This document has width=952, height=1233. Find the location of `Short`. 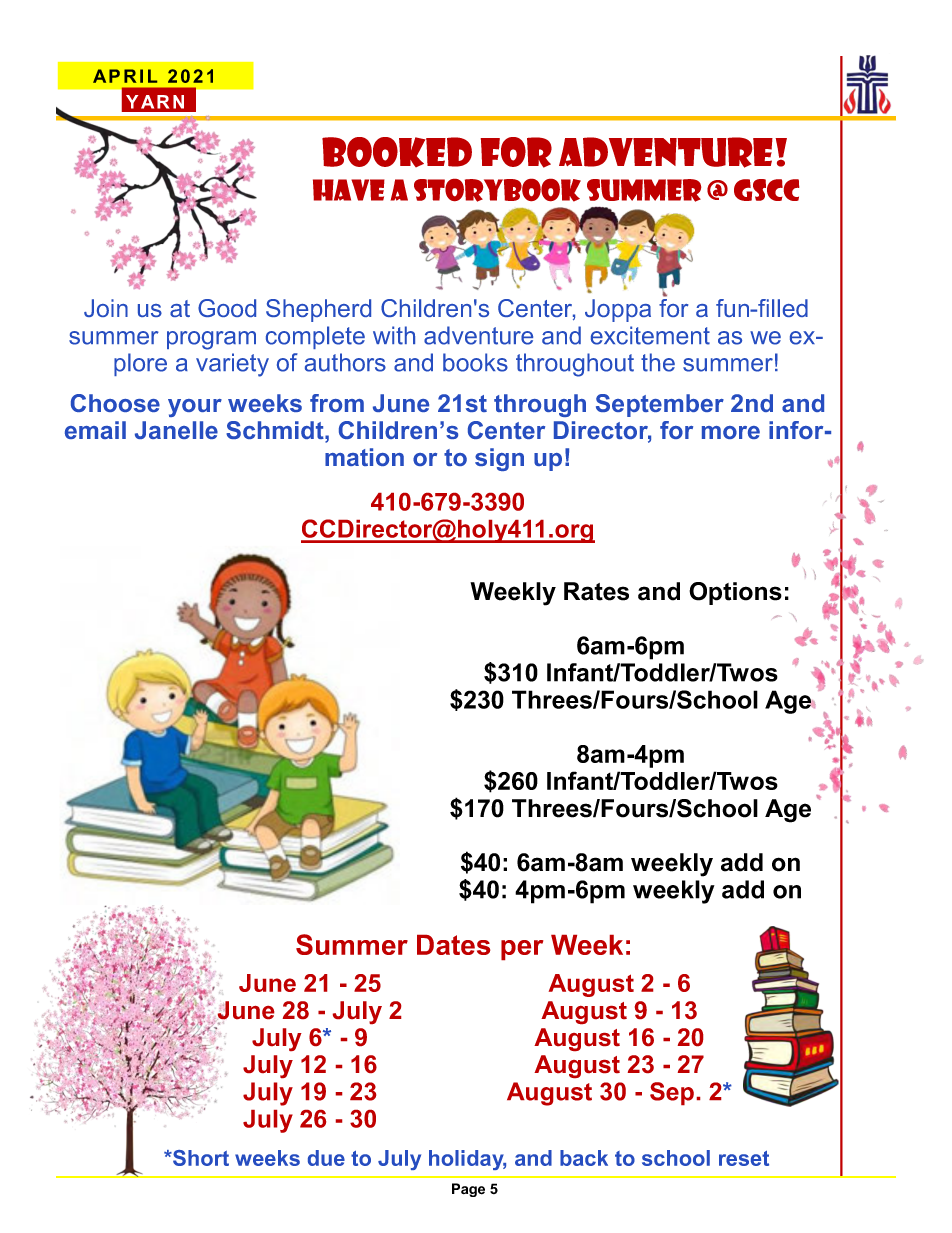

Short is located at coordinates (200, 1158).
